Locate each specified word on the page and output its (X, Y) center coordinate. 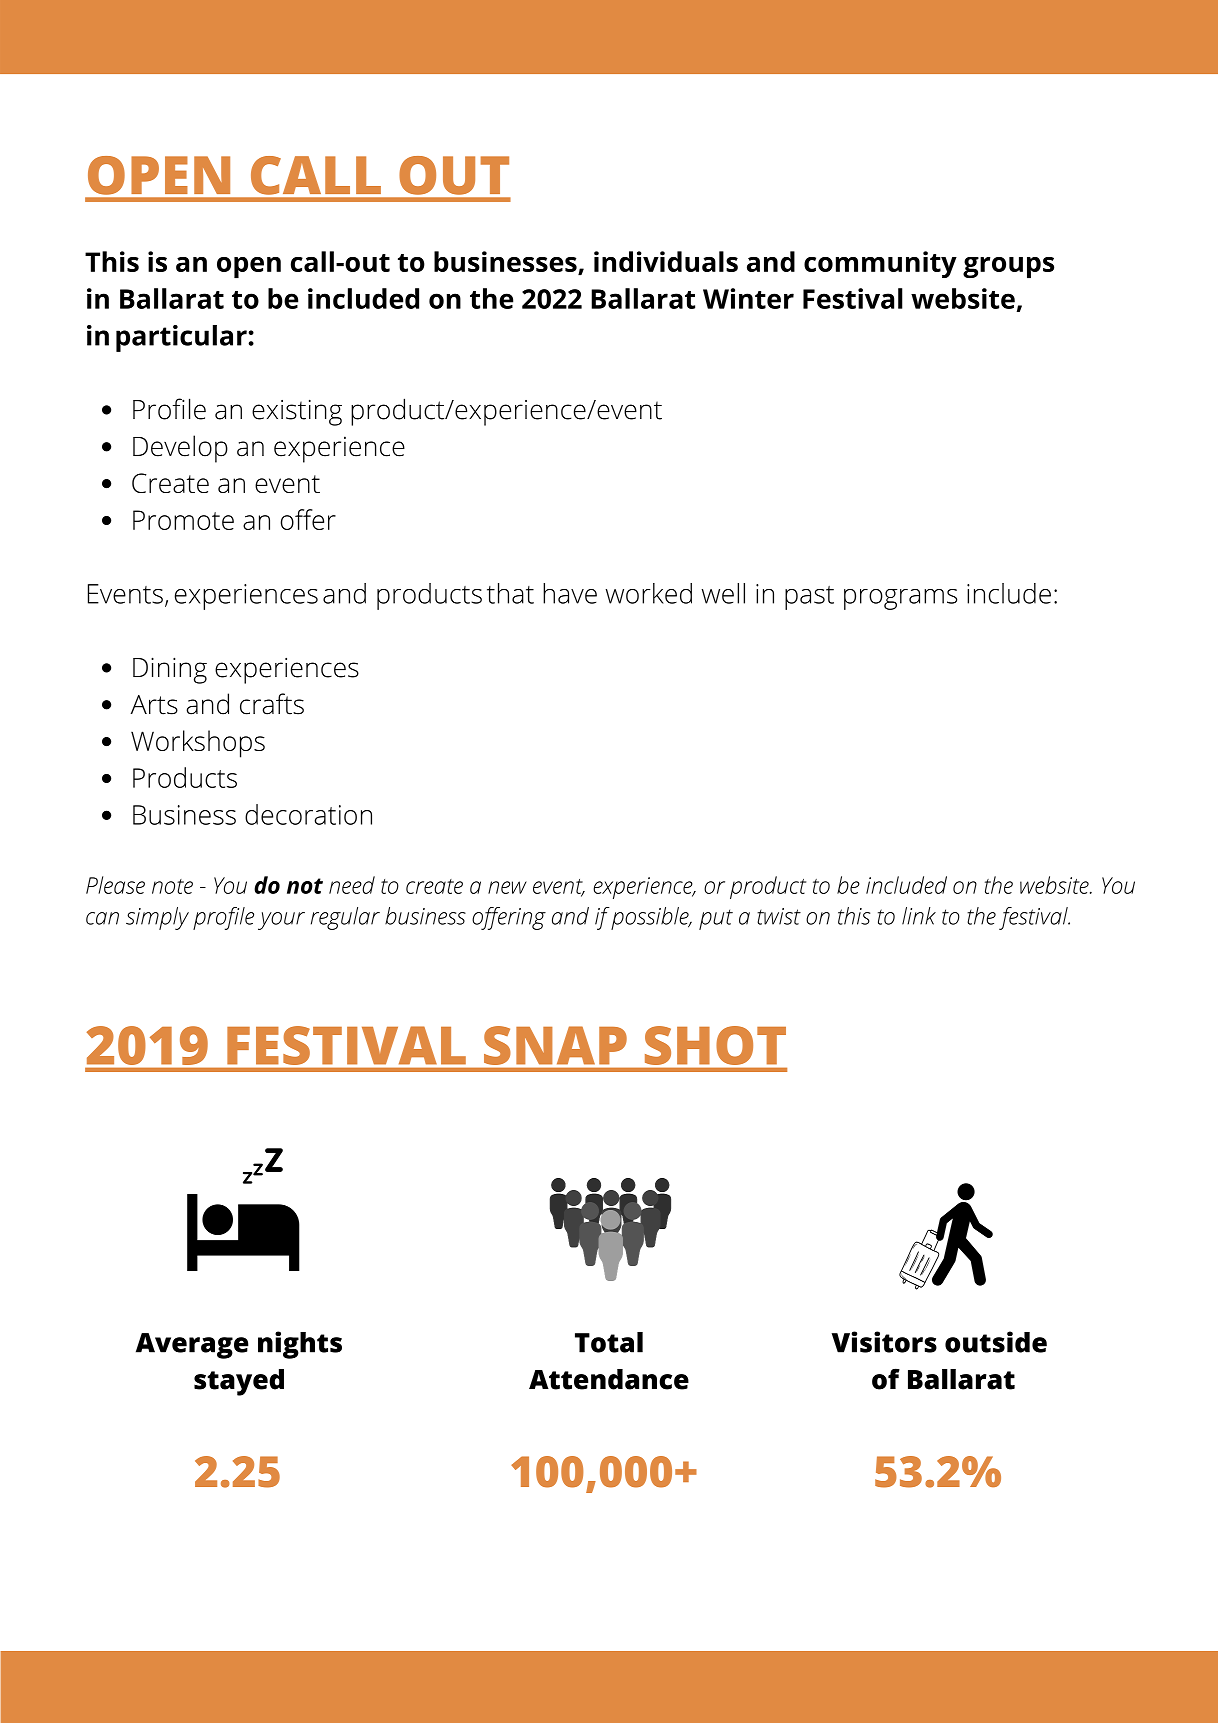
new (507, 887)
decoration (308, 814)
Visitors (884, 1342)
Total (609, 1342)
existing (297, 412)
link (919, 916)
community (880, 264)
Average (192, 1346)
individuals (666, 261)
